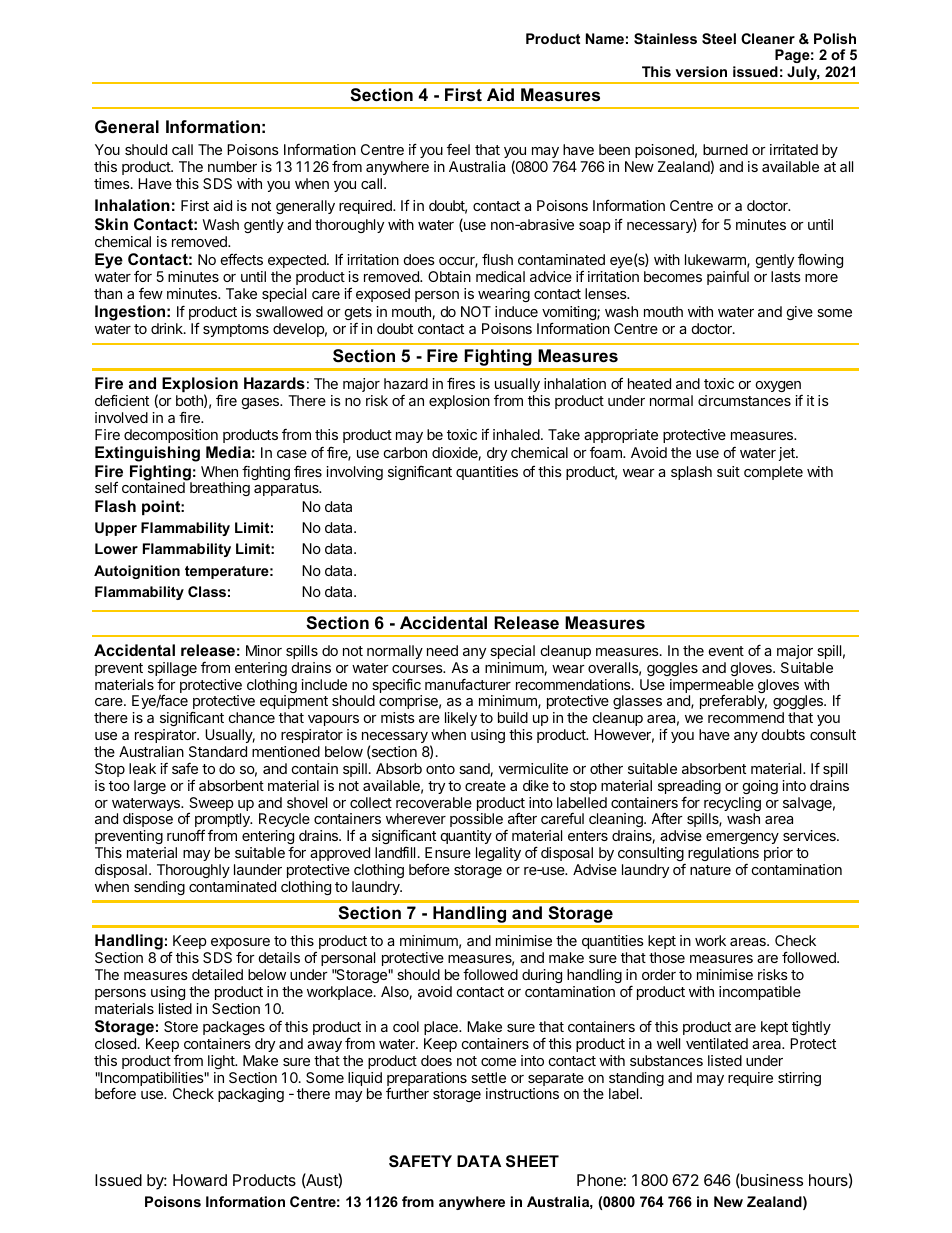 The image size is (952, 1233). Describe the element at coordinates (458, 149) in the screenshot. I see `feel` at that location.
